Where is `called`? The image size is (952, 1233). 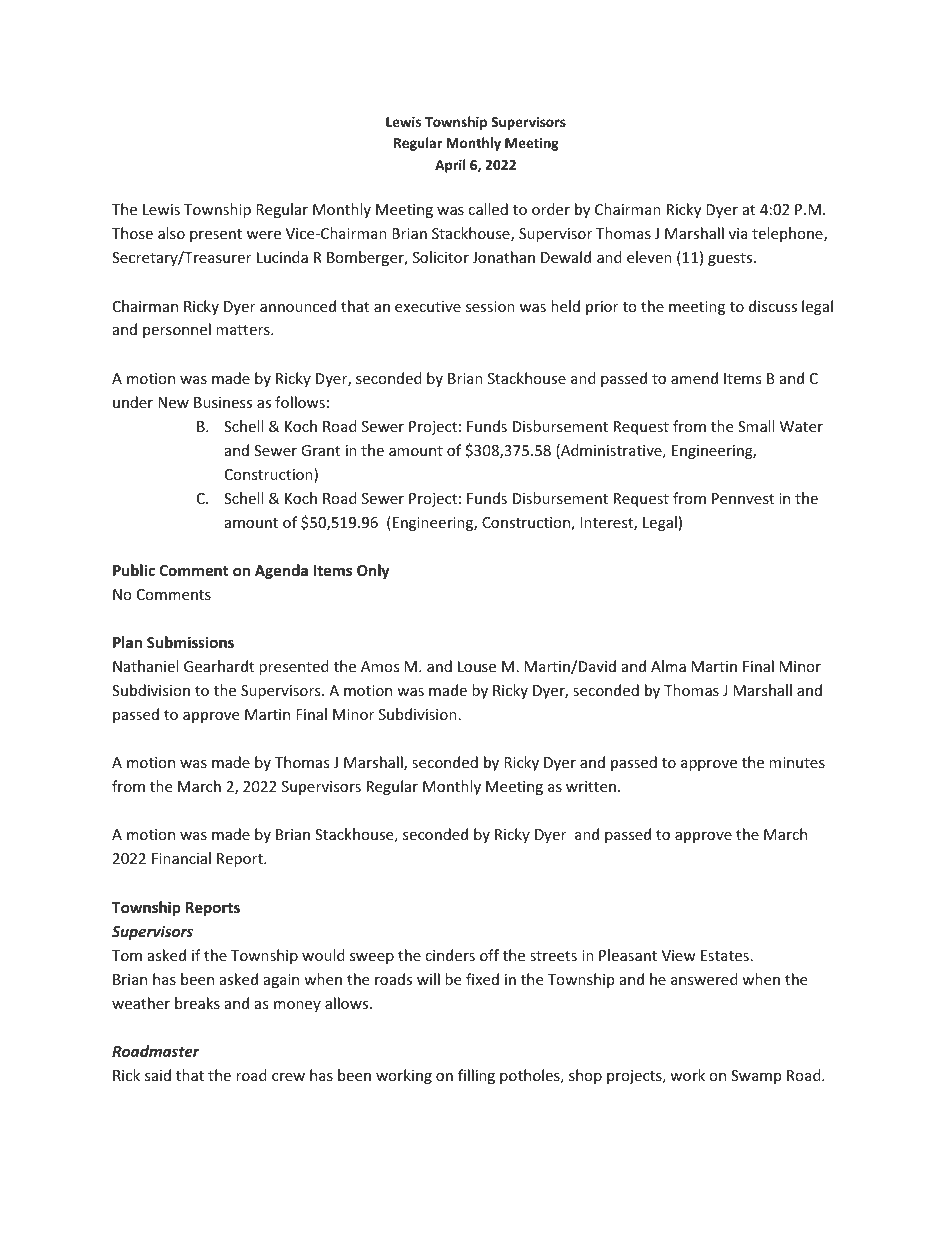
called is located at coordinates (488, 209).
